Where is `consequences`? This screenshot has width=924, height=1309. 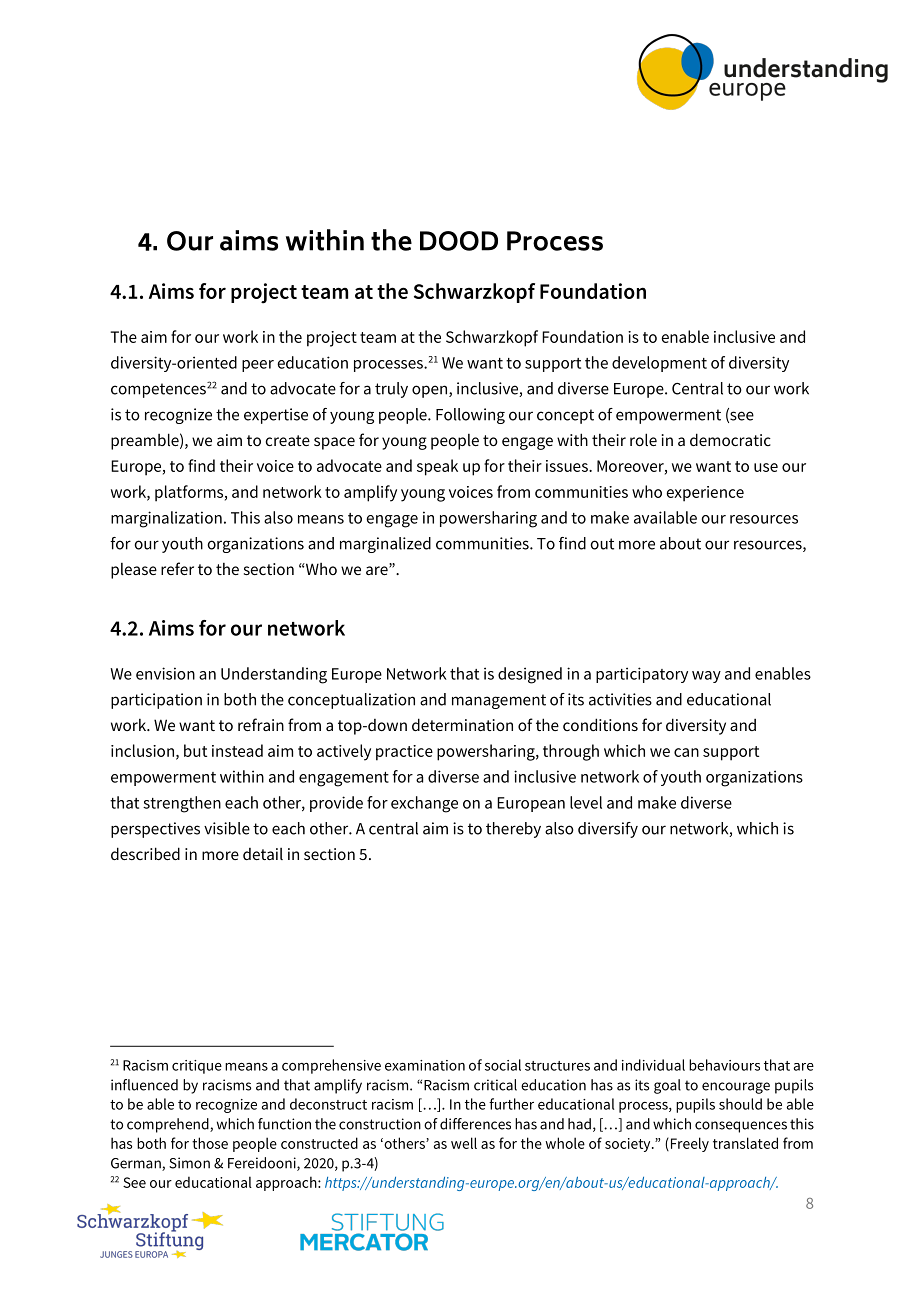
consequences is located at coordinates (741, 1127).
